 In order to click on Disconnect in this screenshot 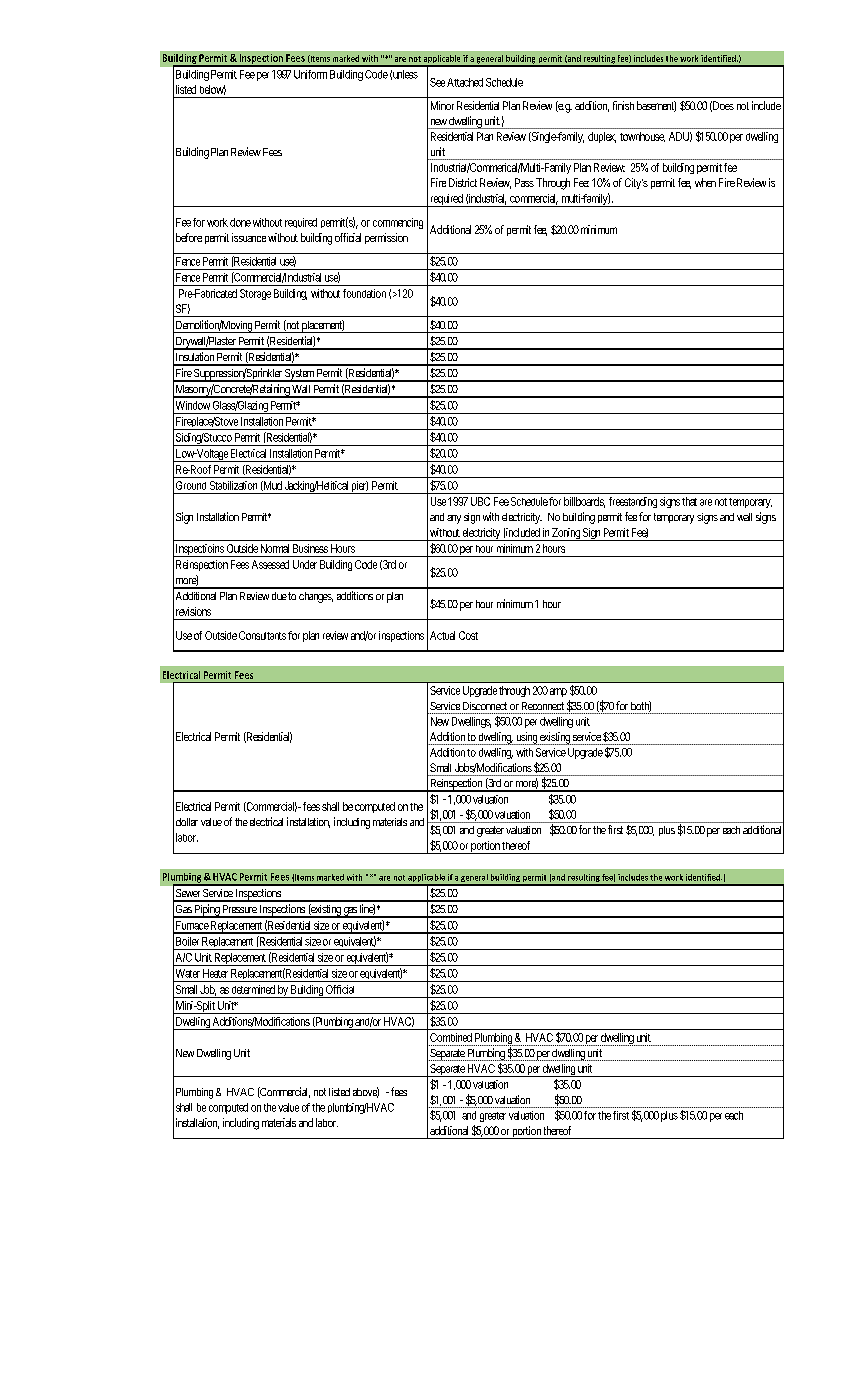, I will do `click(485, 706)`.
